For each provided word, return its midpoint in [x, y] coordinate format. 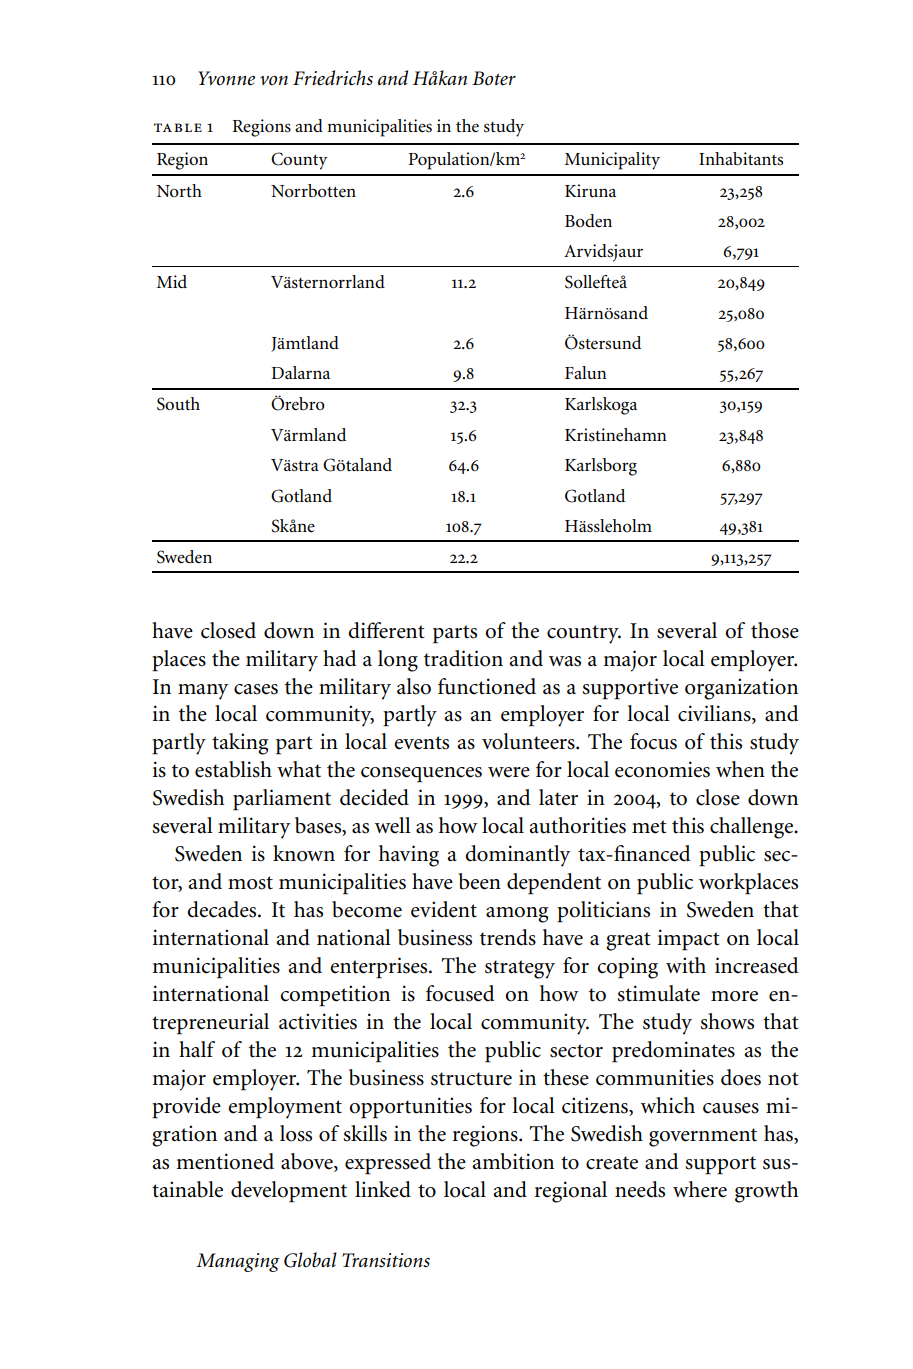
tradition [463, 658]
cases [256, 689]
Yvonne [226, 78]
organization [741, 689]
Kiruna [590, 190]
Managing [238, 1262]
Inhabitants [741, 158]
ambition [513, 1161]
